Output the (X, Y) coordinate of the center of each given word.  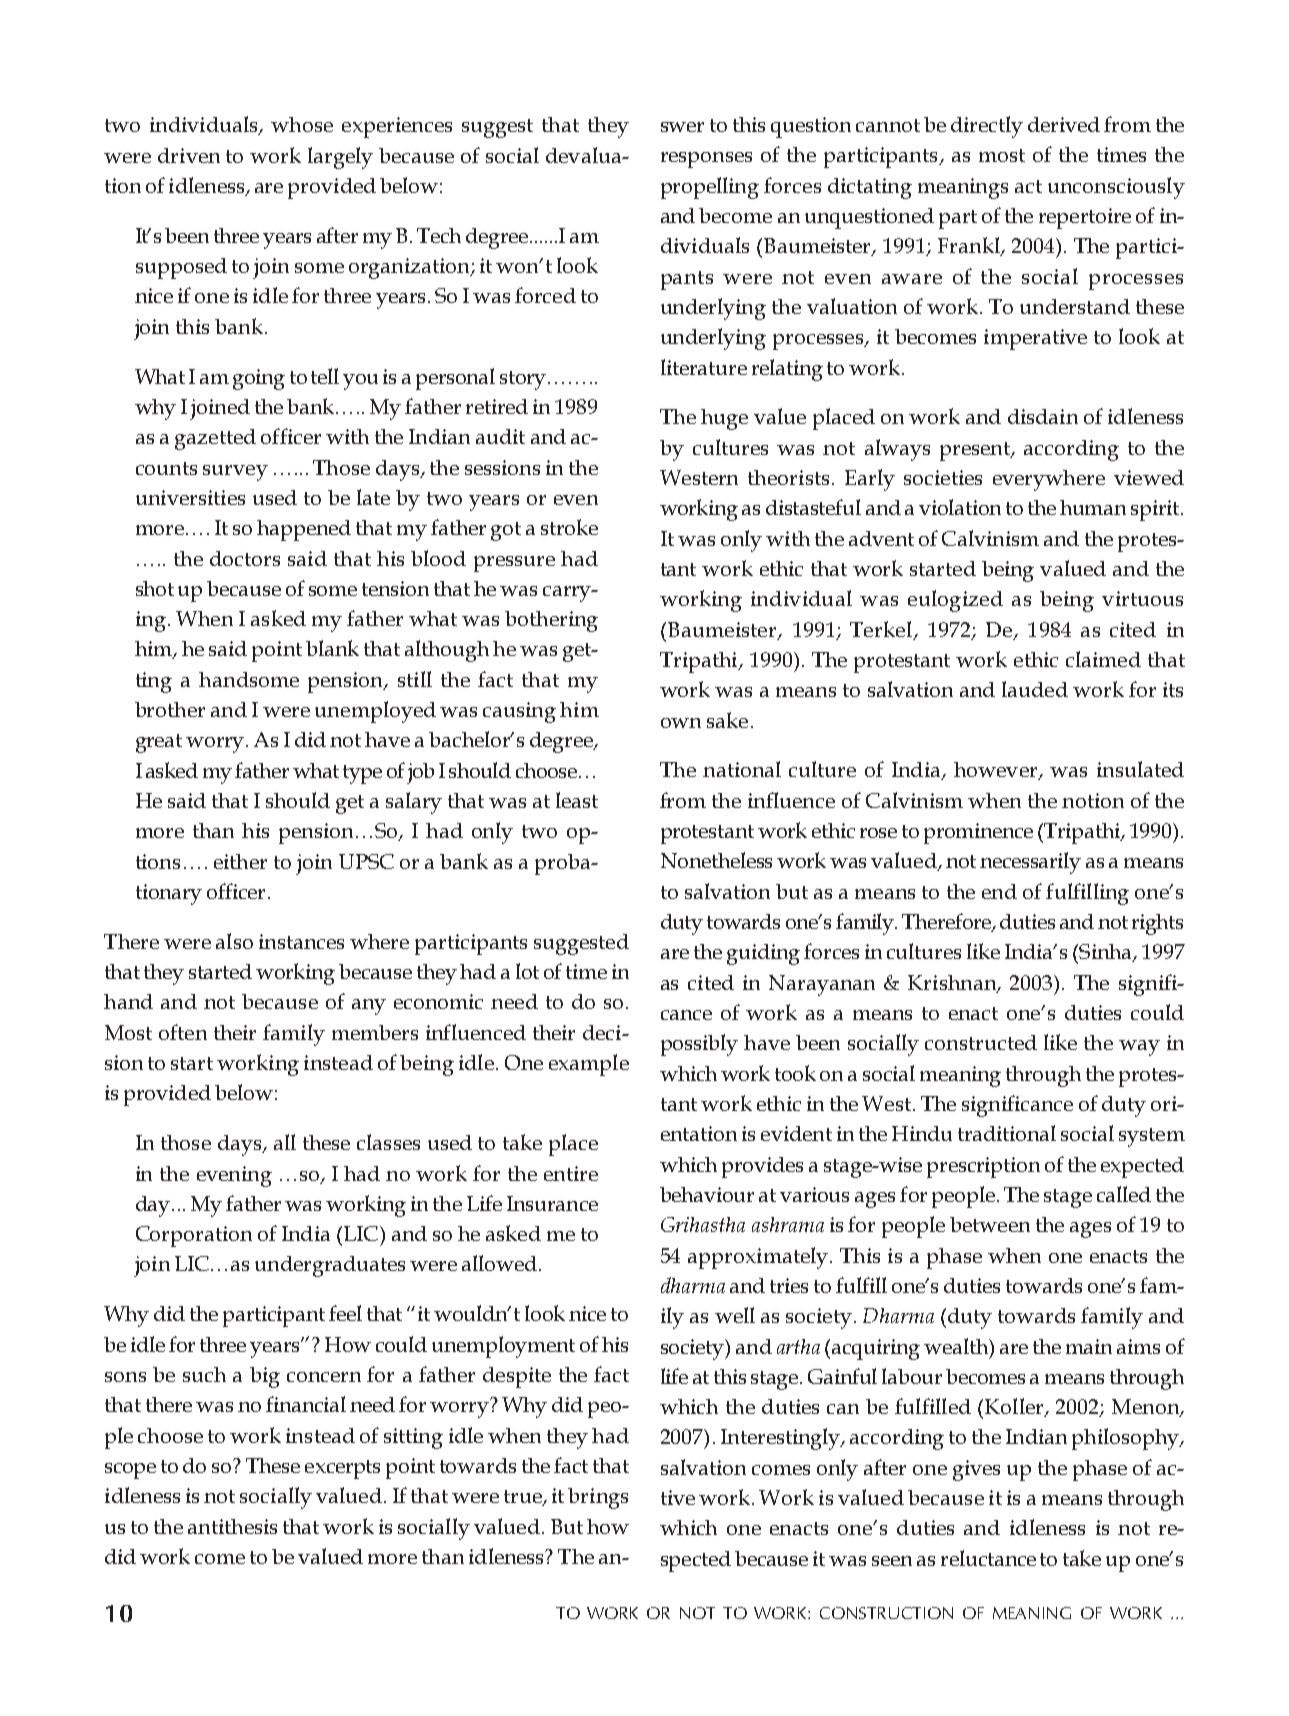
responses (706, 160)
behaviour (707, 1194)
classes (388, 1142)
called (1124, 1194)
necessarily (1030, 863)
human (1093, 507)
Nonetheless (716, 860)
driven (189, 155)
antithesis (232, 1526)
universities (190, 497)
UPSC (366, 861)
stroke (569, 527)
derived (1064, 124)
